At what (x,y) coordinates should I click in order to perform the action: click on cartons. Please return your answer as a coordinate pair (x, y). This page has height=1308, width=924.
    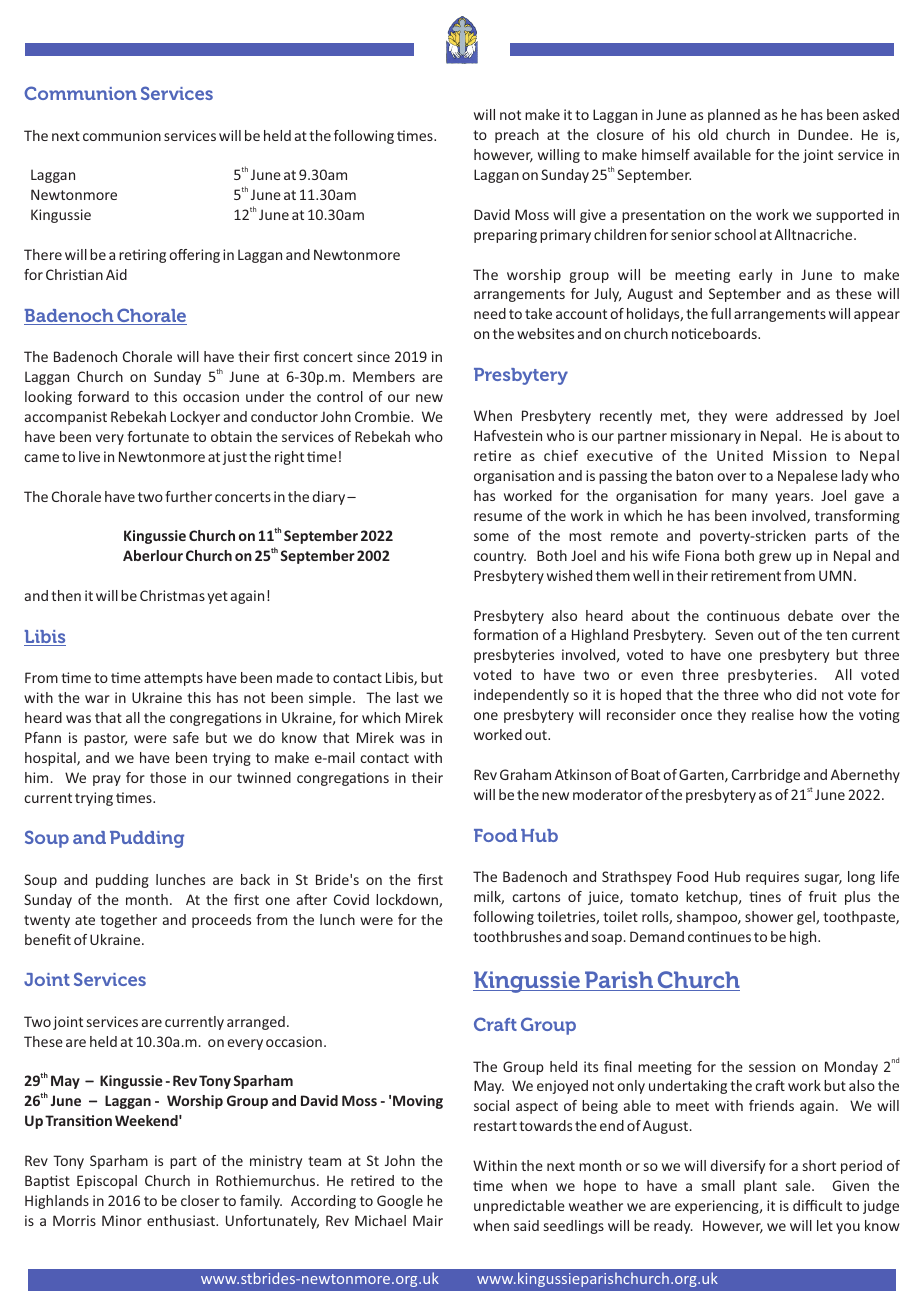
    Looking at the image, I should click on (536, 897).
